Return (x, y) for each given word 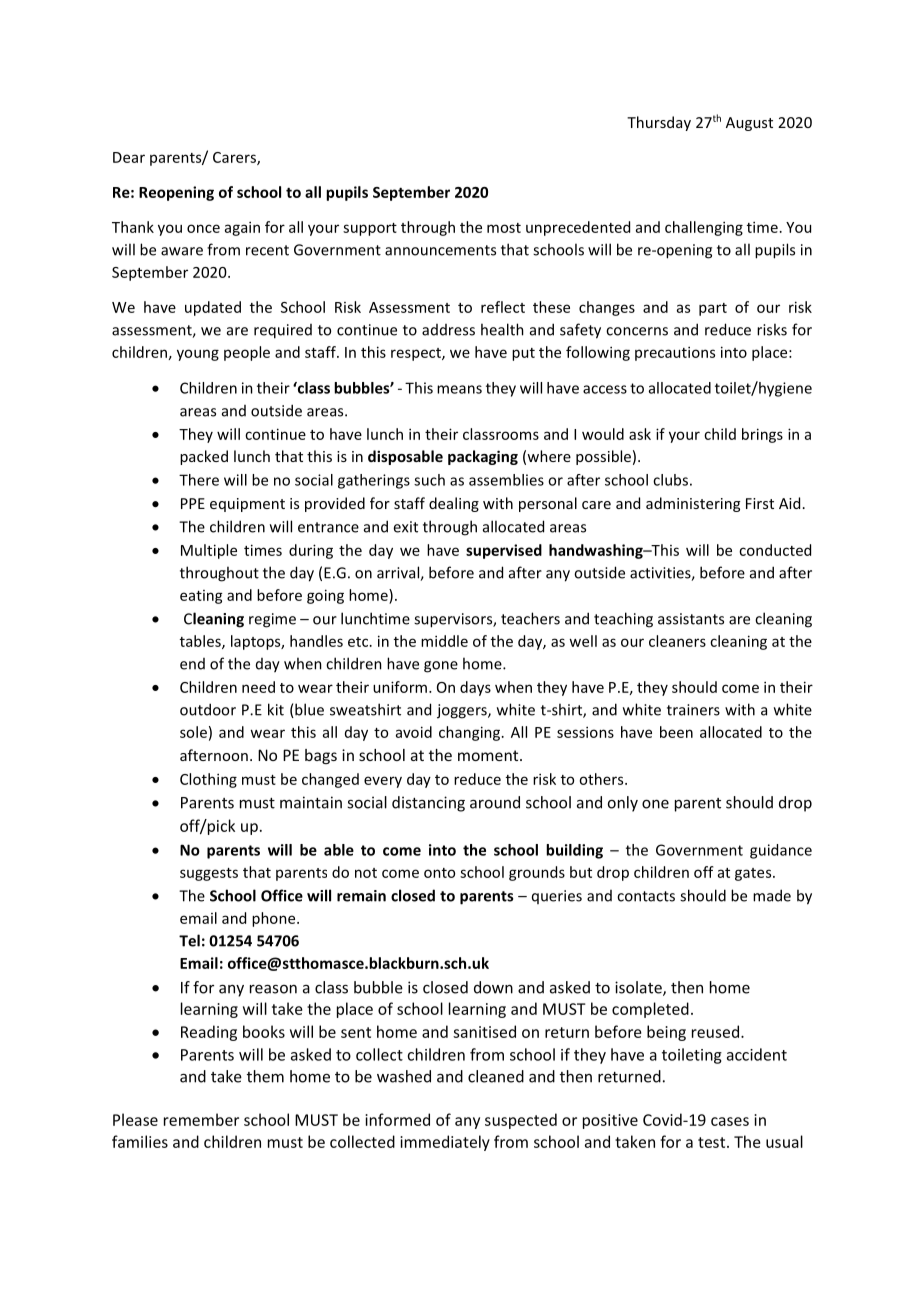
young (198, 355)
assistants (691, 619)
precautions (675, 353)
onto (439, 873)
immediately (445, 1143)
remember (201, 1119)
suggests (209, 874)
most (504, 228)
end (192, 664)
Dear (129, 157)
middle (444, 641)
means (459, 389)
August (749, 124)
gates (754, 874)
